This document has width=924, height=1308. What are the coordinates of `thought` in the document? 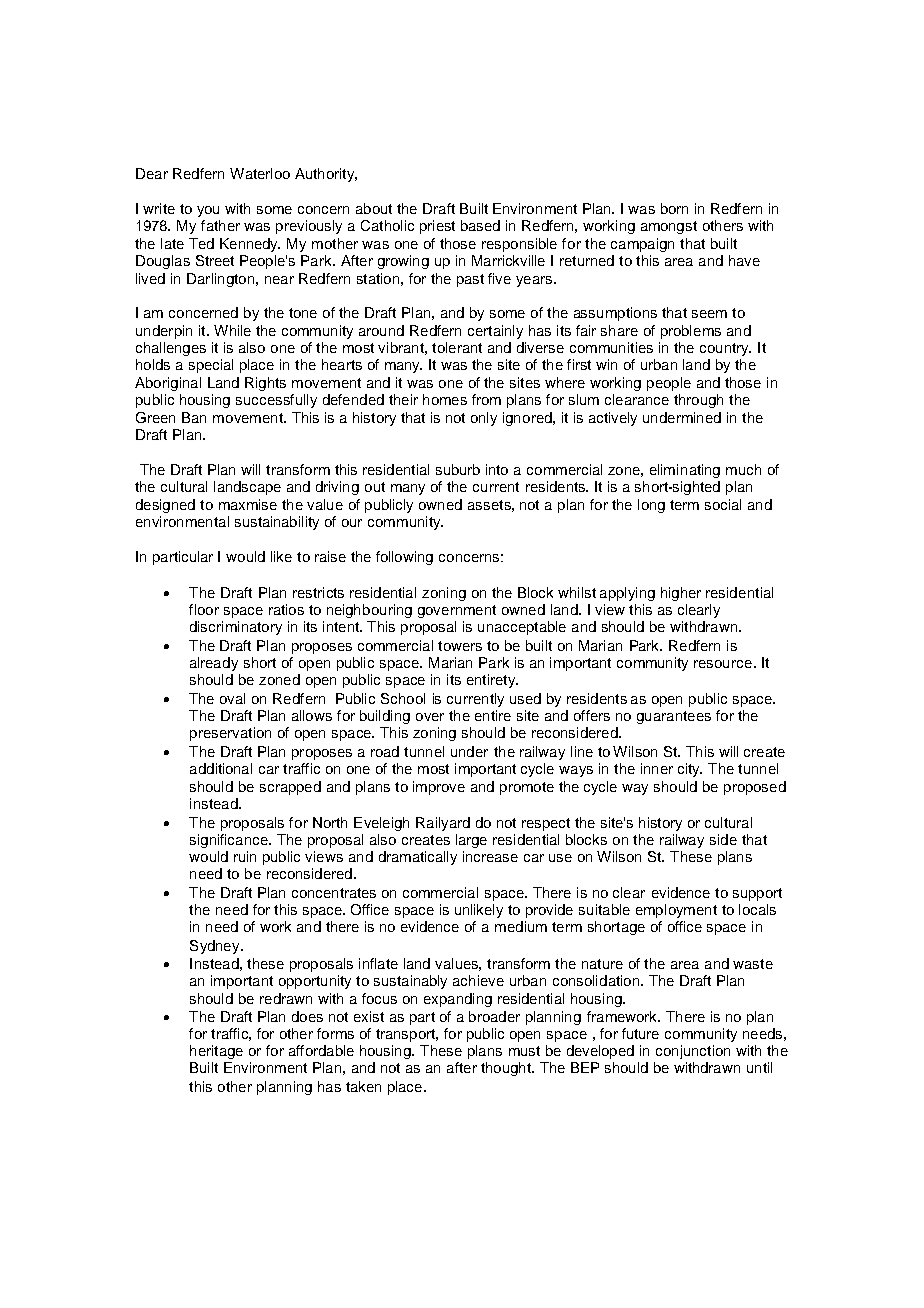 It's located at (507, 1069).
